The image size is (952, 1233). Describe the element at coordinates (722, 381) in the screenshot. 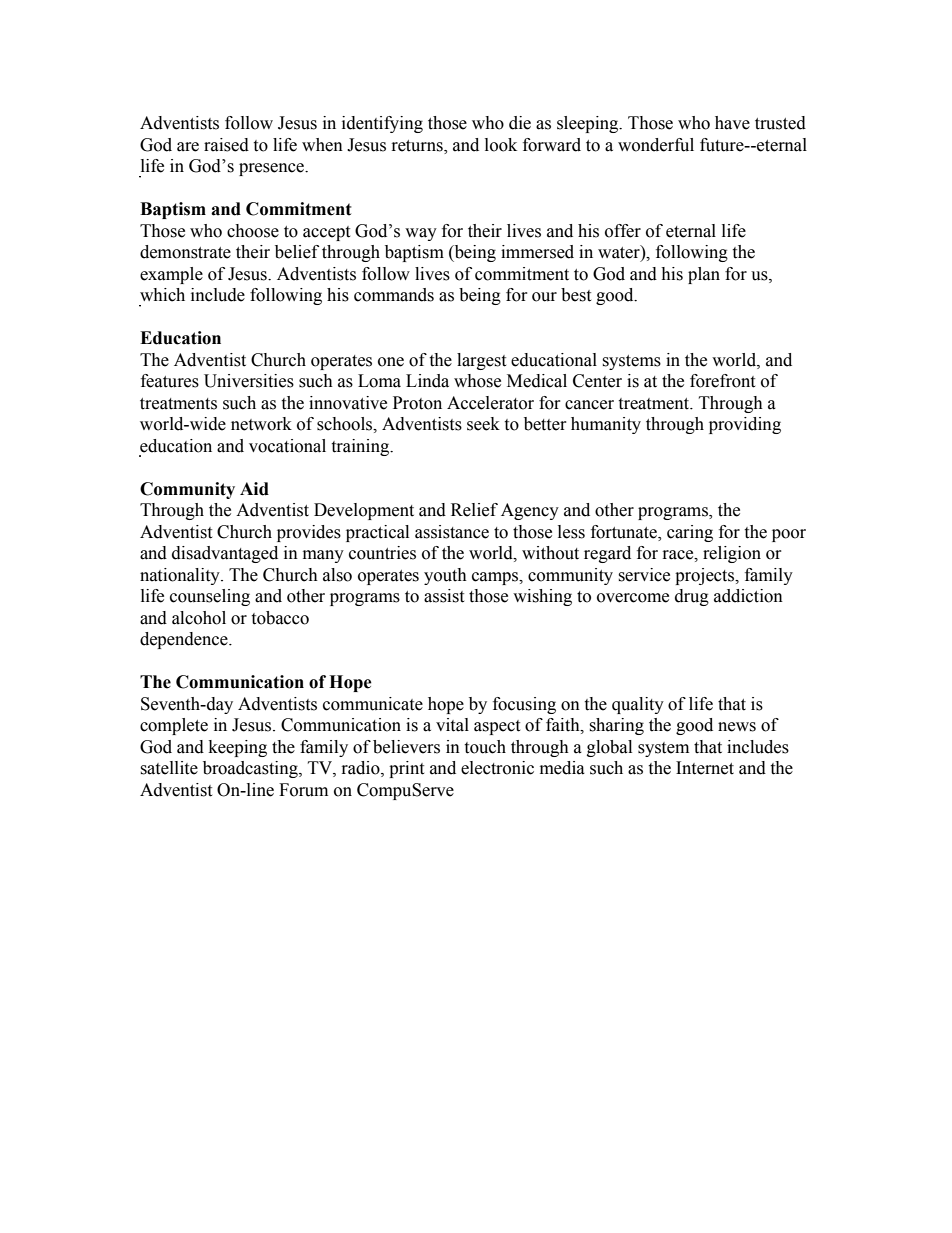

I see `forefront` at that location.
